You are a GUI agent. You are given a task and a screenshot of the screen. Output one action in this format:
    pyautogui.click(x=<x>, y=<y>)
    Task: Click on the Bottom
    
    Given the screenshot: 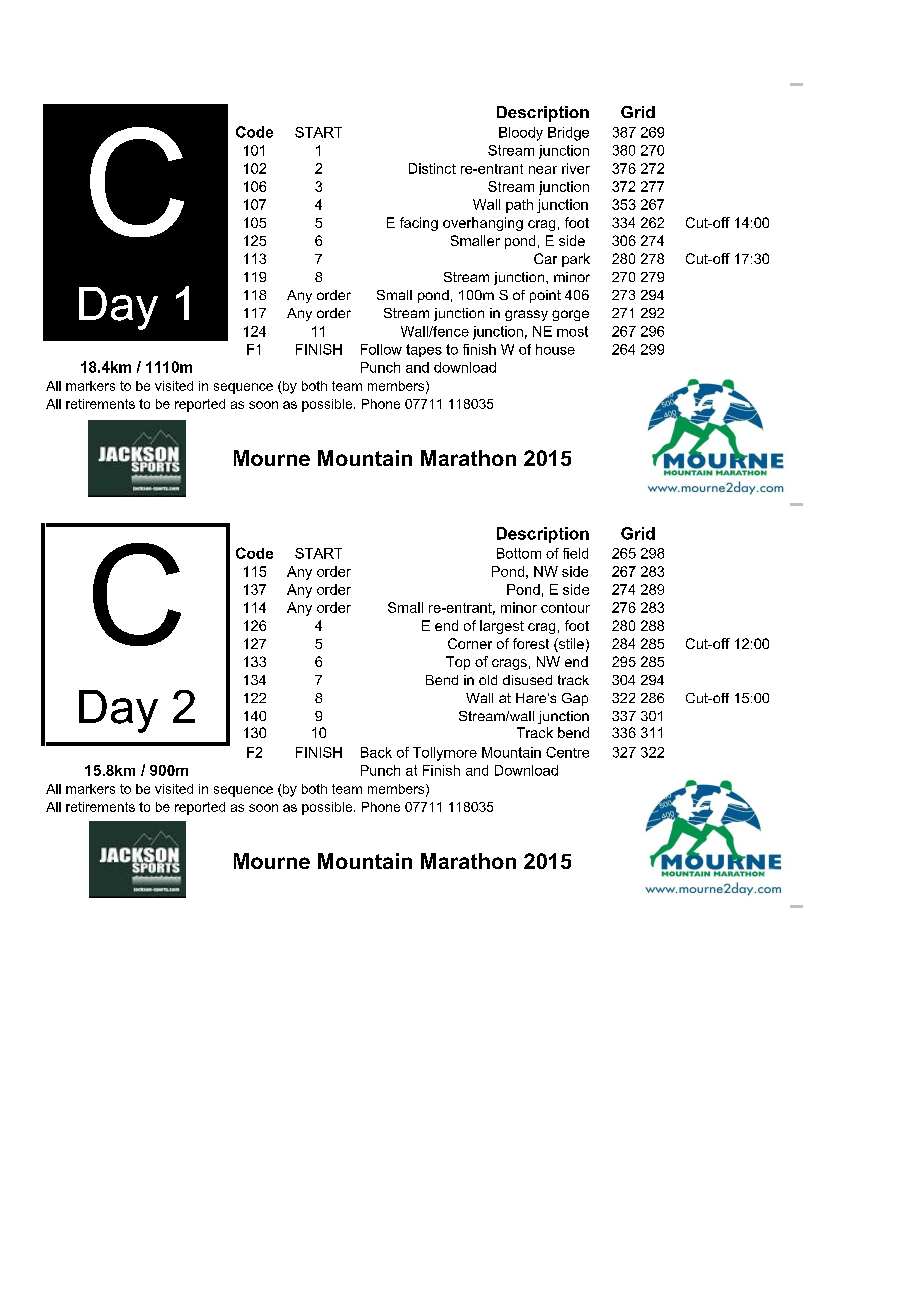 What is the action you would take?
    pyautogui.click(x=519, y=553)
